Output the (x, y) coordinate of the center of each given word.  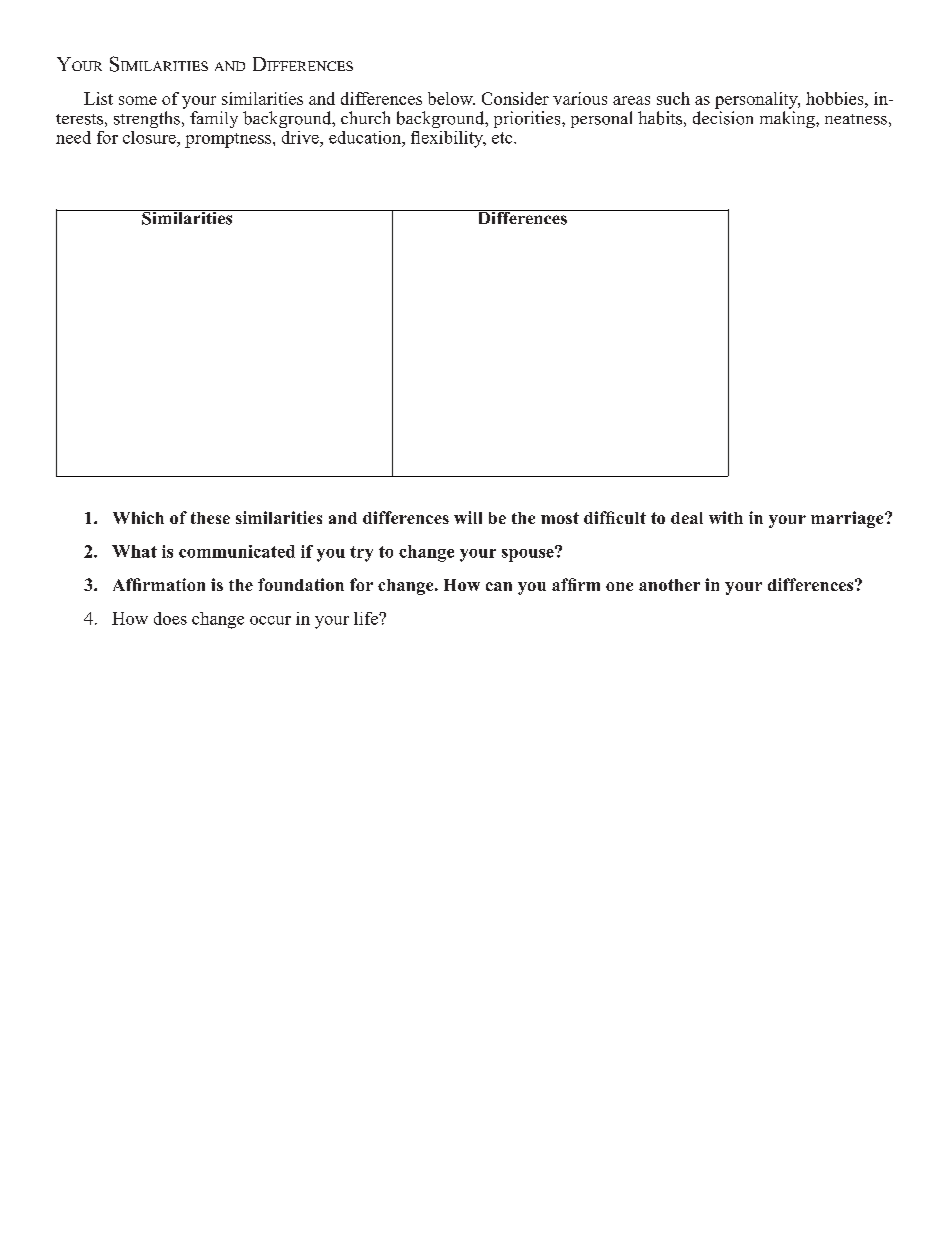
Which (138, 517)
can (499, 586)
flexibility (448, 139)
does (170, 618)
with (726, 517)
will (468, 517)
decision (723, 118)
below (451, 98)
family (214, 119)
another (669, 585)
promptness (228, 140)
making (788, 119)
